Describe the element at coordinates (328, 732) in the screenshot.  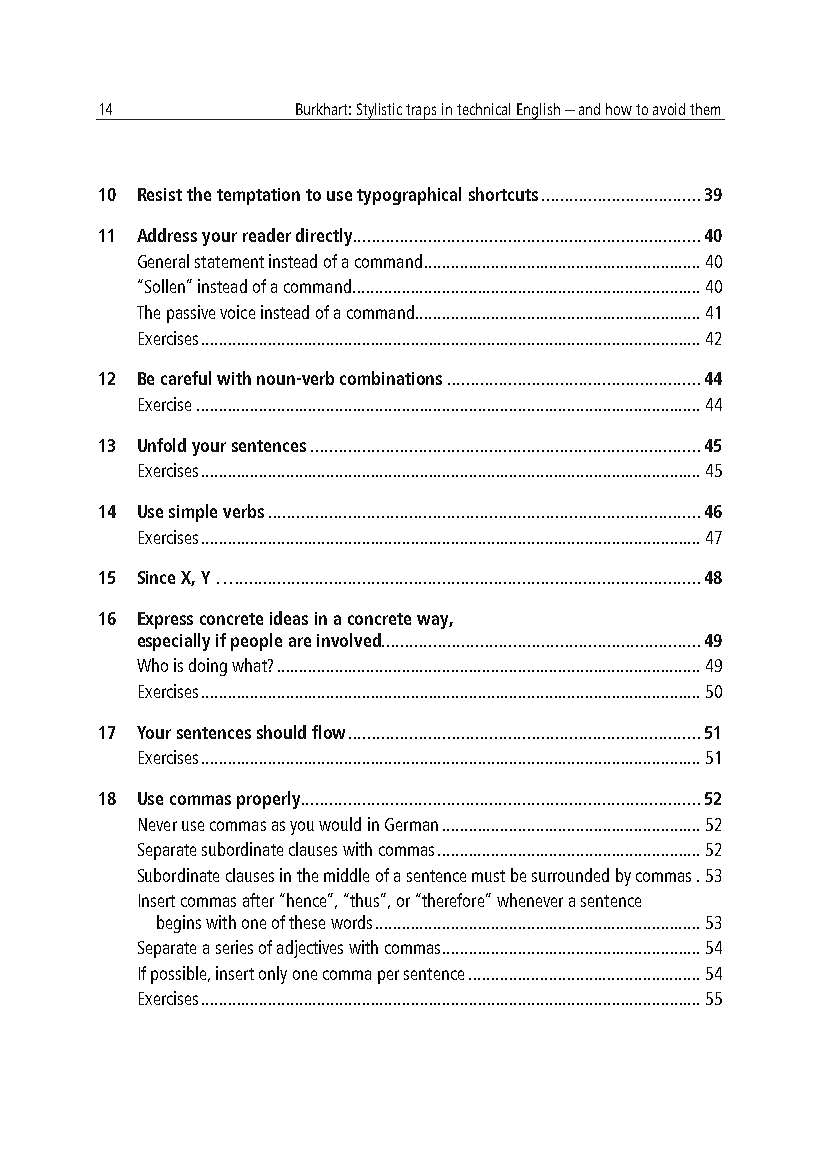
I see `flow` at that location.
